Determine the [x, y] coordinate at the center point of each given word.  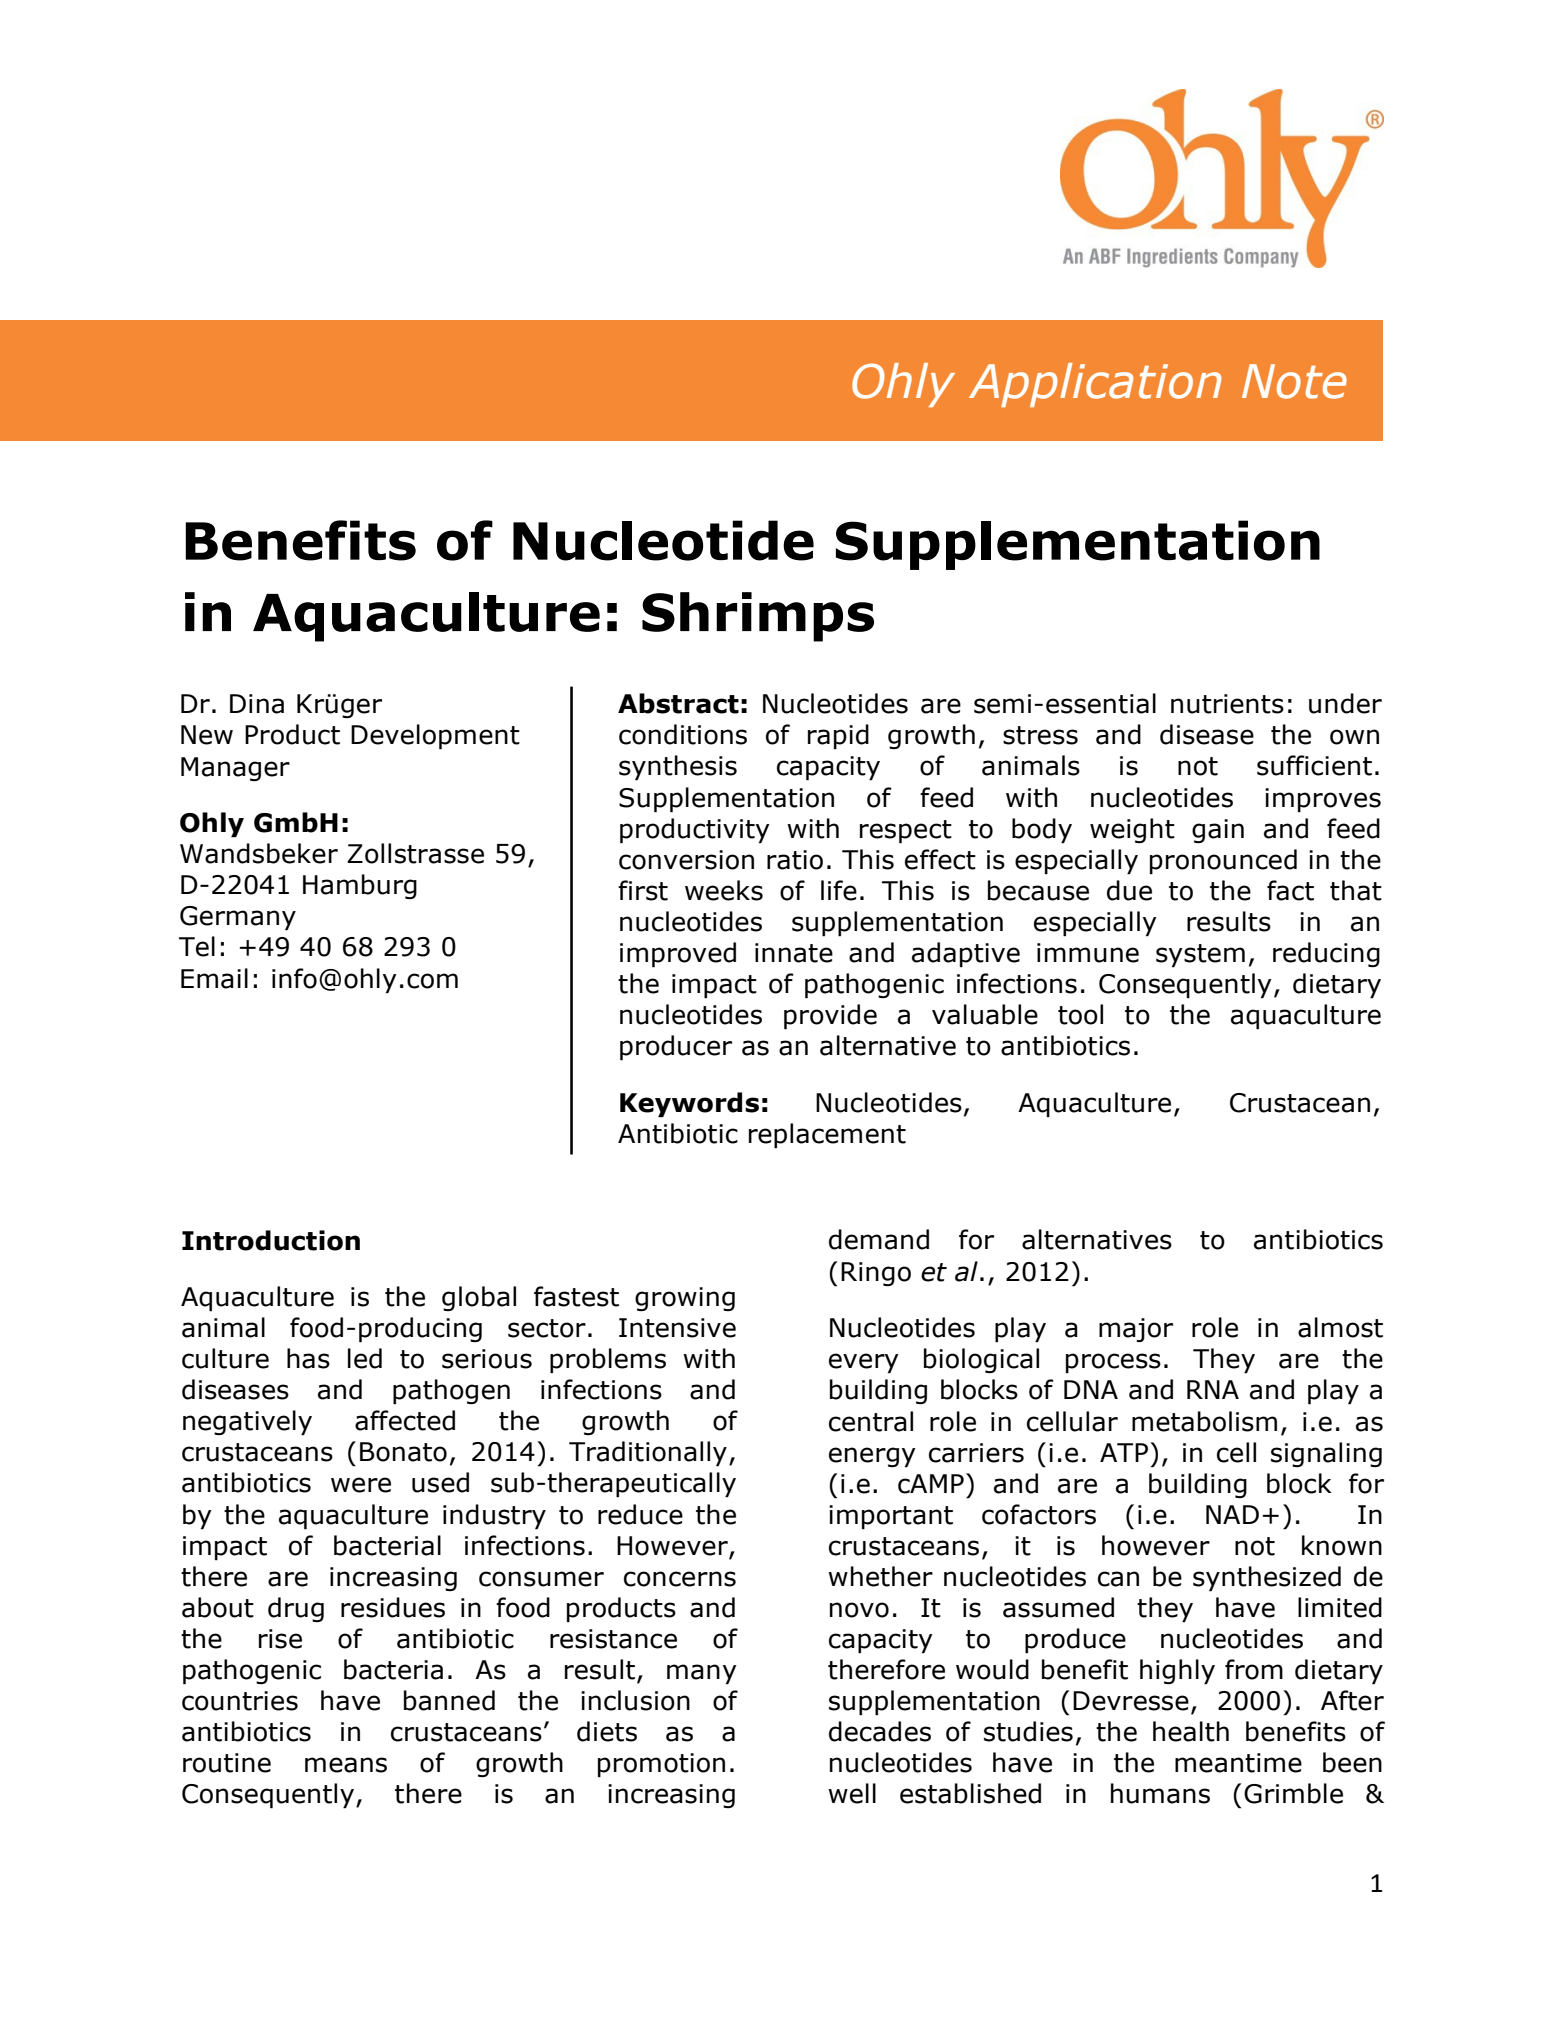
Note [1294, 381]
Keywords [689, 1105]
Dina [257, 704]
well [852, 1793]
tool [1080, 1014]
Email [214, 978]
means [346, 1765]
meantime [1238, 1763]
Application [1095, 385]
